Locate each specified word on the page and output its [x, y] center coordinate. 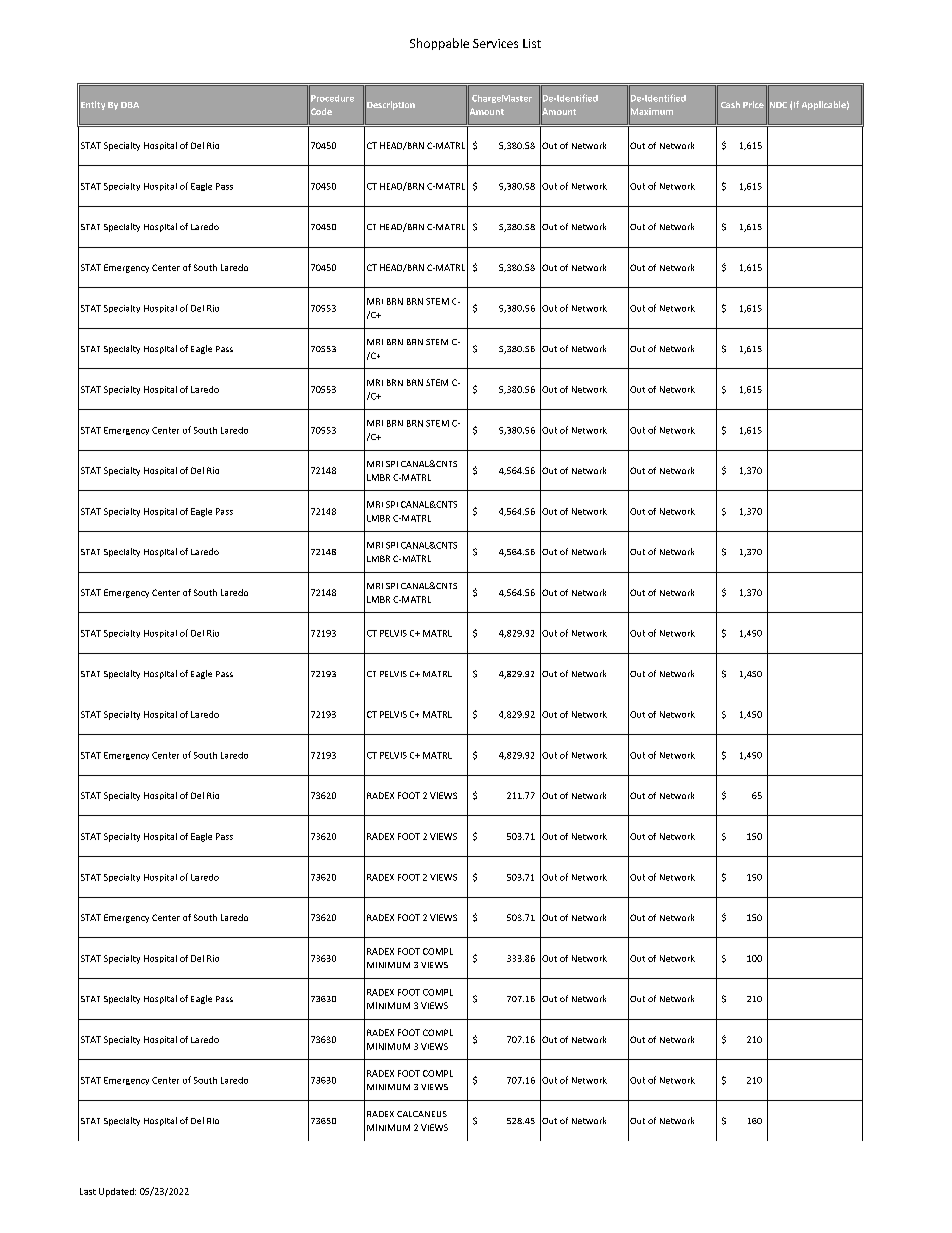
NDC [777, 105]
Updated [117, 1192]
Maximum [651, 112]
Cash [730, 104]
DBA [130, 105]
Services [495, 43]
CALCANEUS [422, 1114]
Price [753, 104]
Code [320, 112]
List [532, 43]
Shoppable [439, 44]
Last [88, 1191]
